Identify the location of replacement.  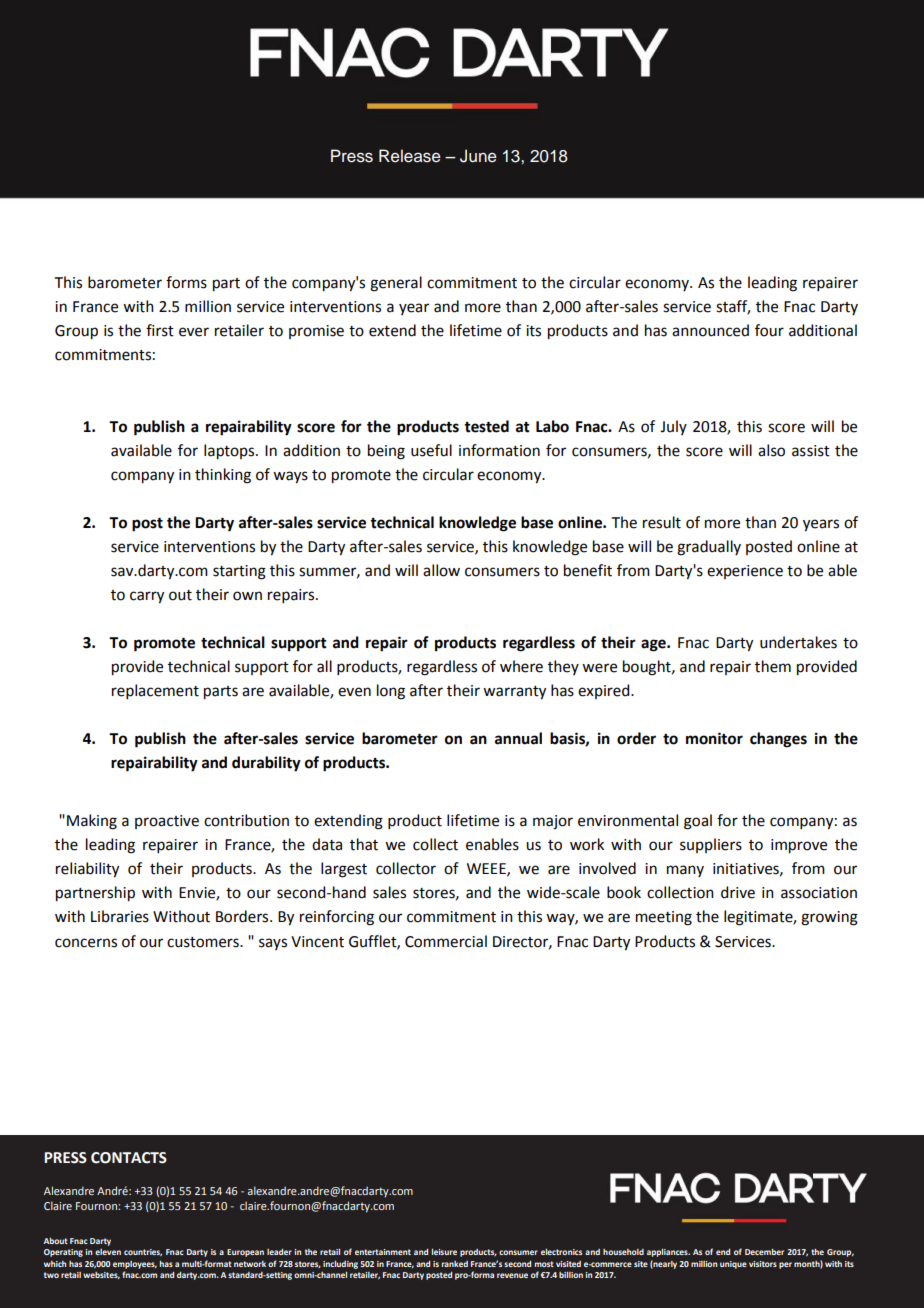
(155, 691).
